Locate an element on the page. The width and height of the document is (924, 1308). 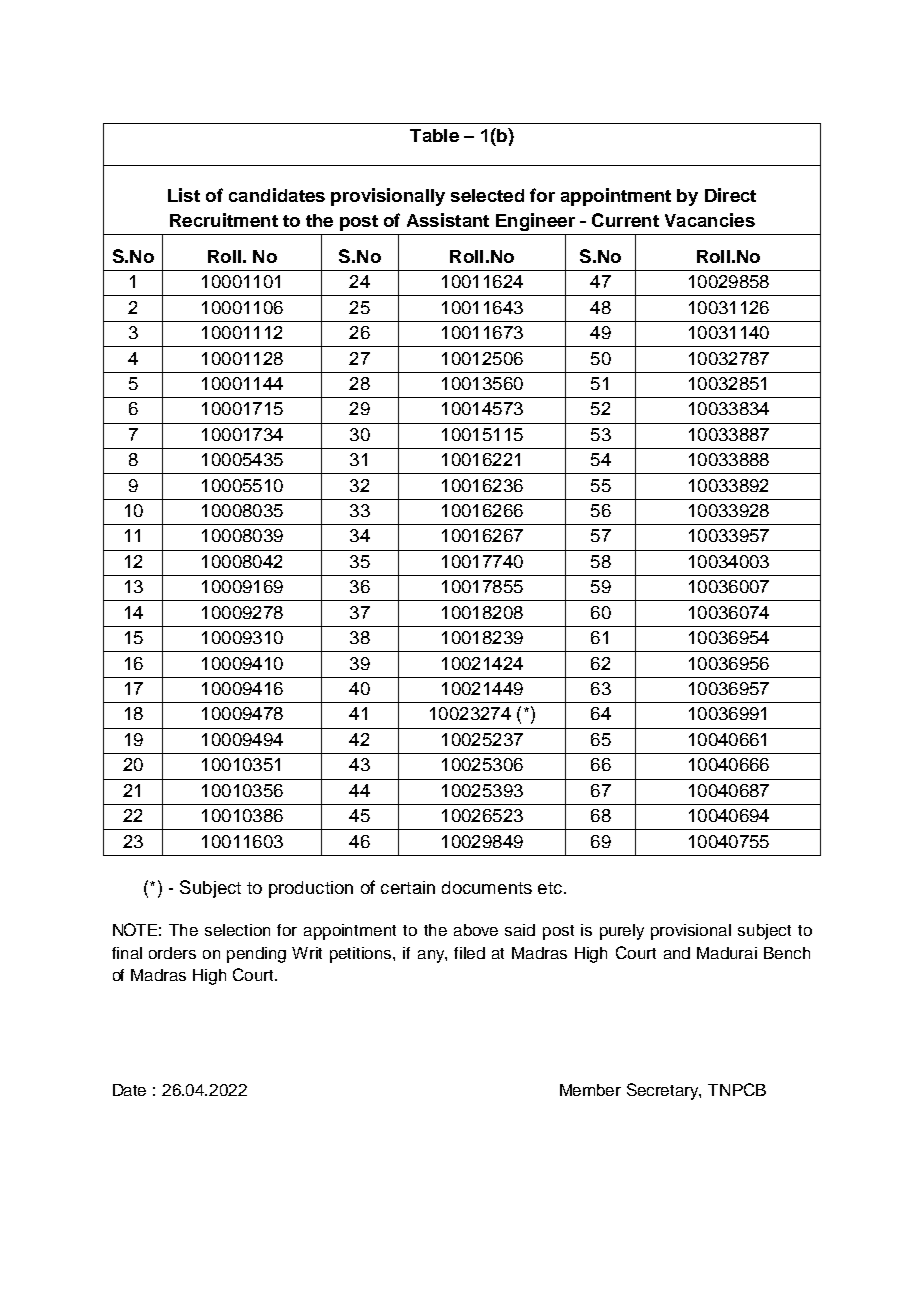
Current is located at coordinates (625, 220).
